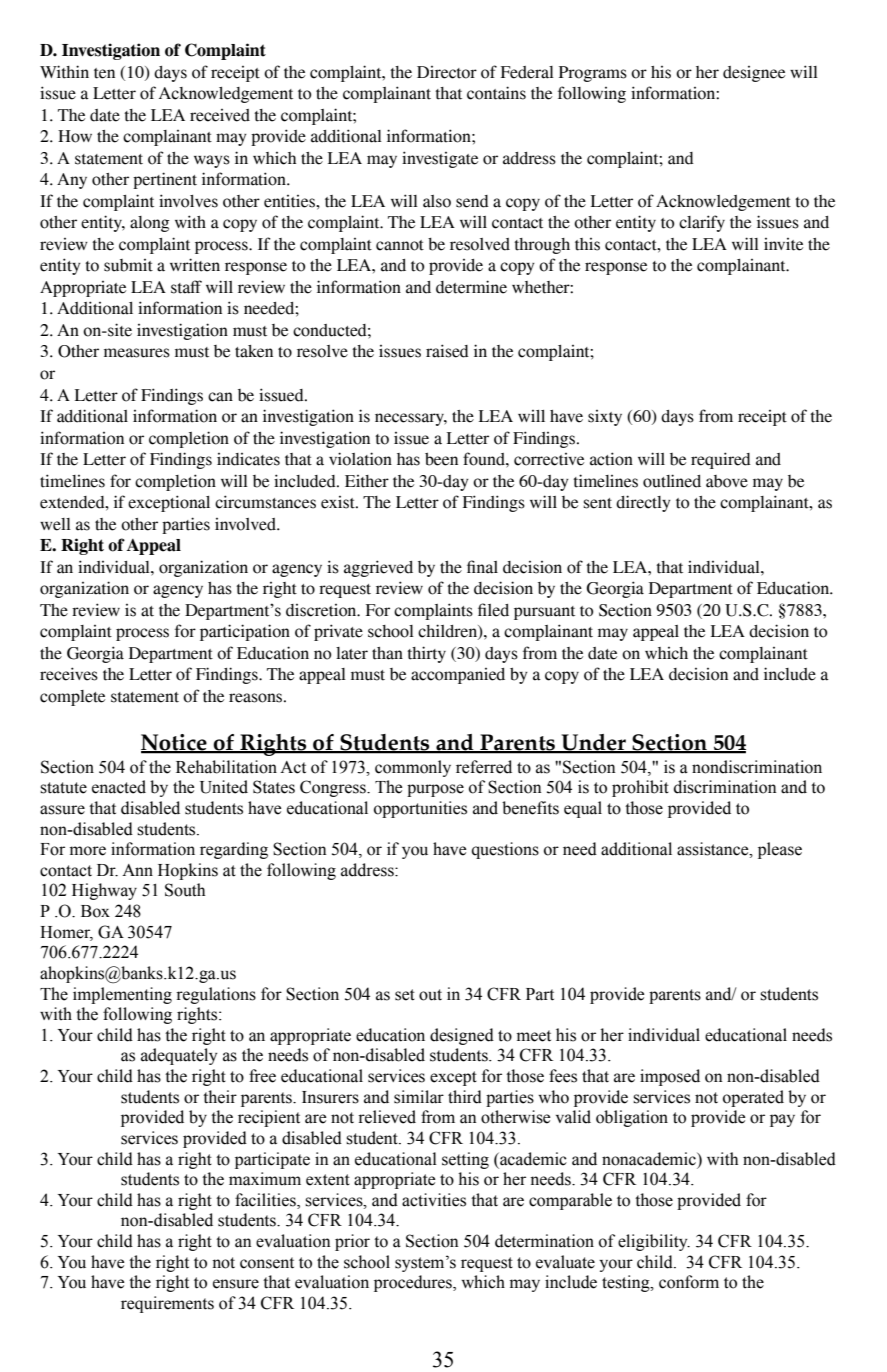  Describe the element at coordinates (670, 1077) in the screenshot. I see `imposed` at that location.
